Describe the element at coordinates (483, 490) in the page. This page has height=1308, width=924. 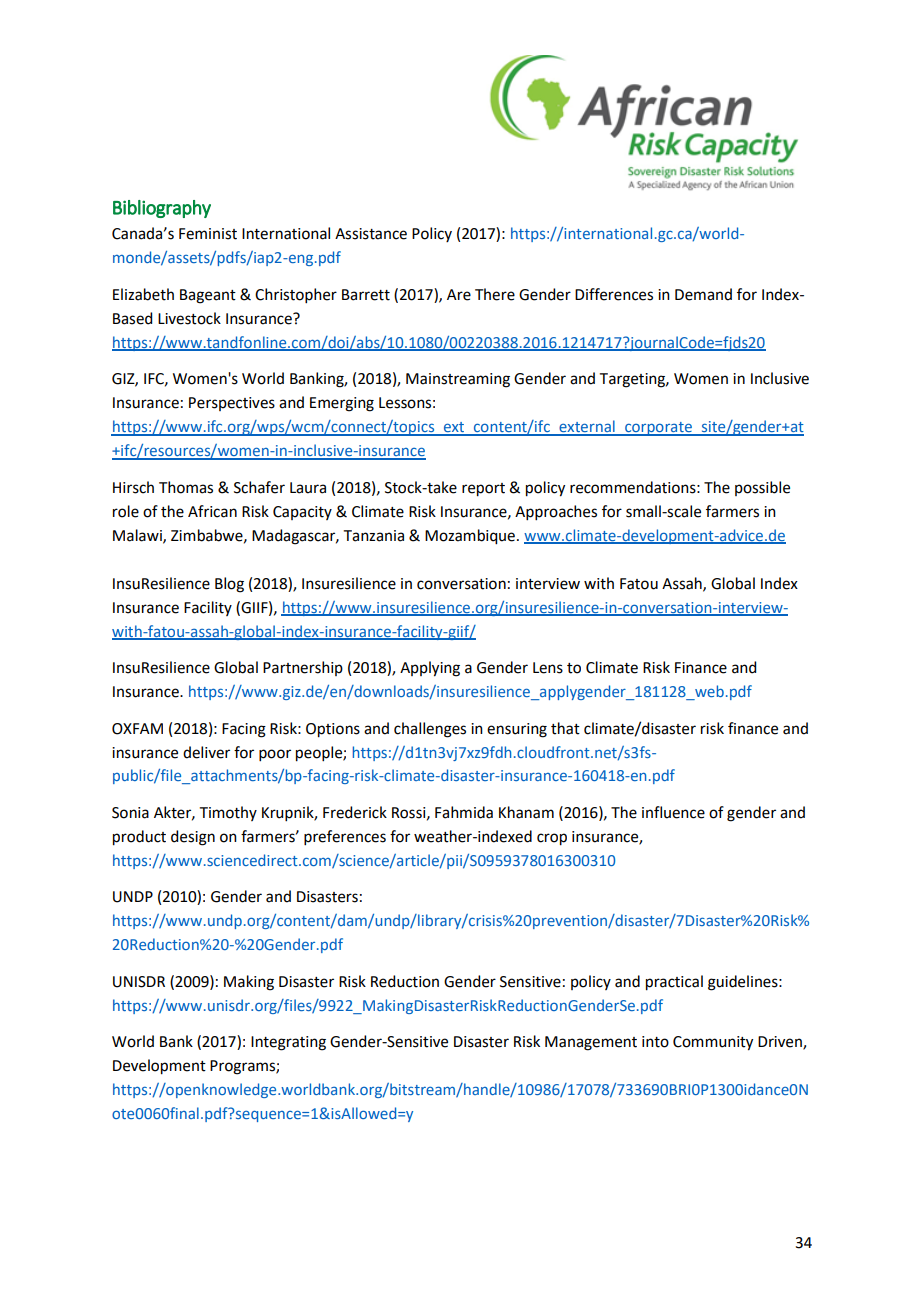
I see `report` at that location.
